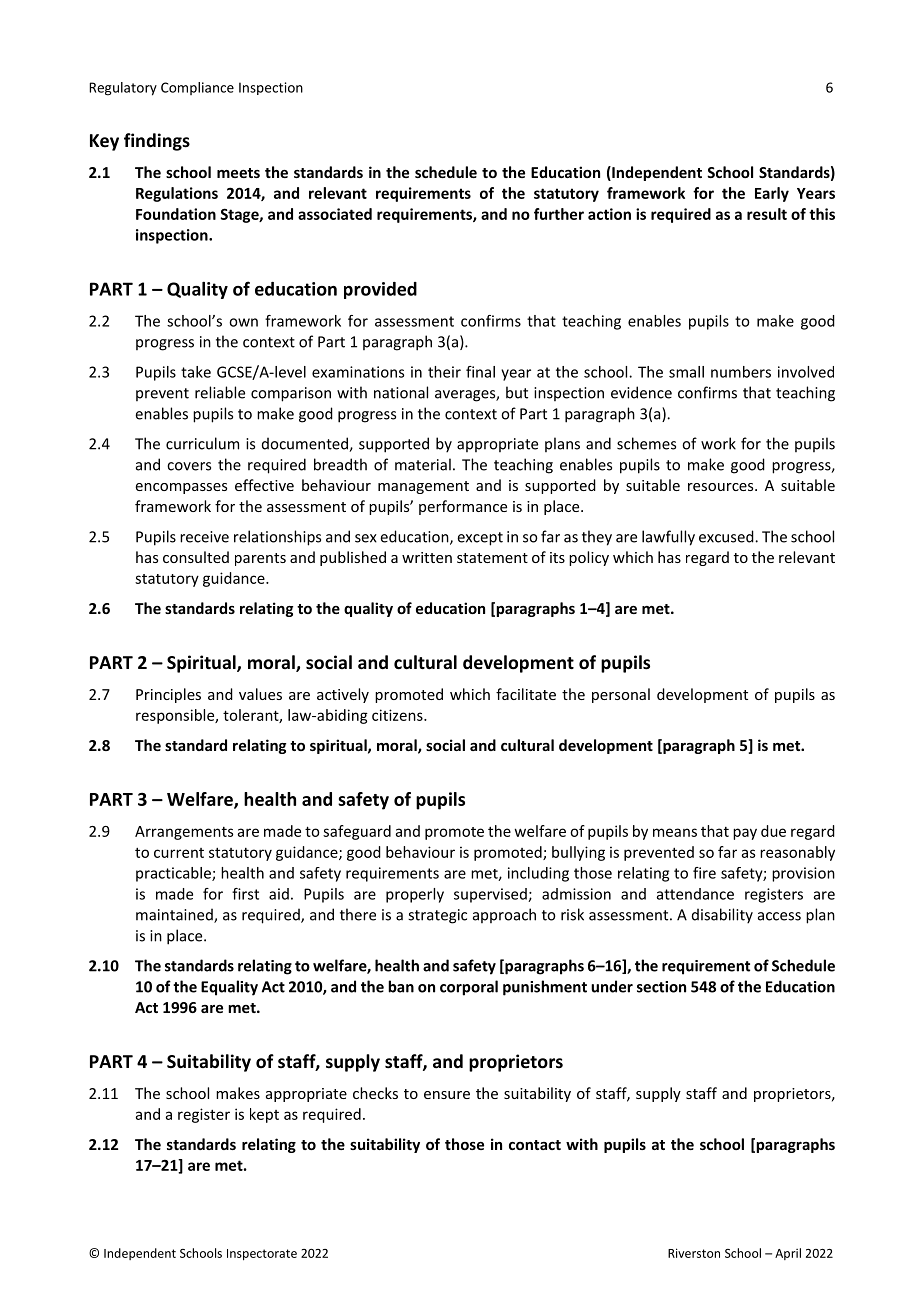  Describe the element at coordinates (196, 372) in the page. I see `take` at that location.
